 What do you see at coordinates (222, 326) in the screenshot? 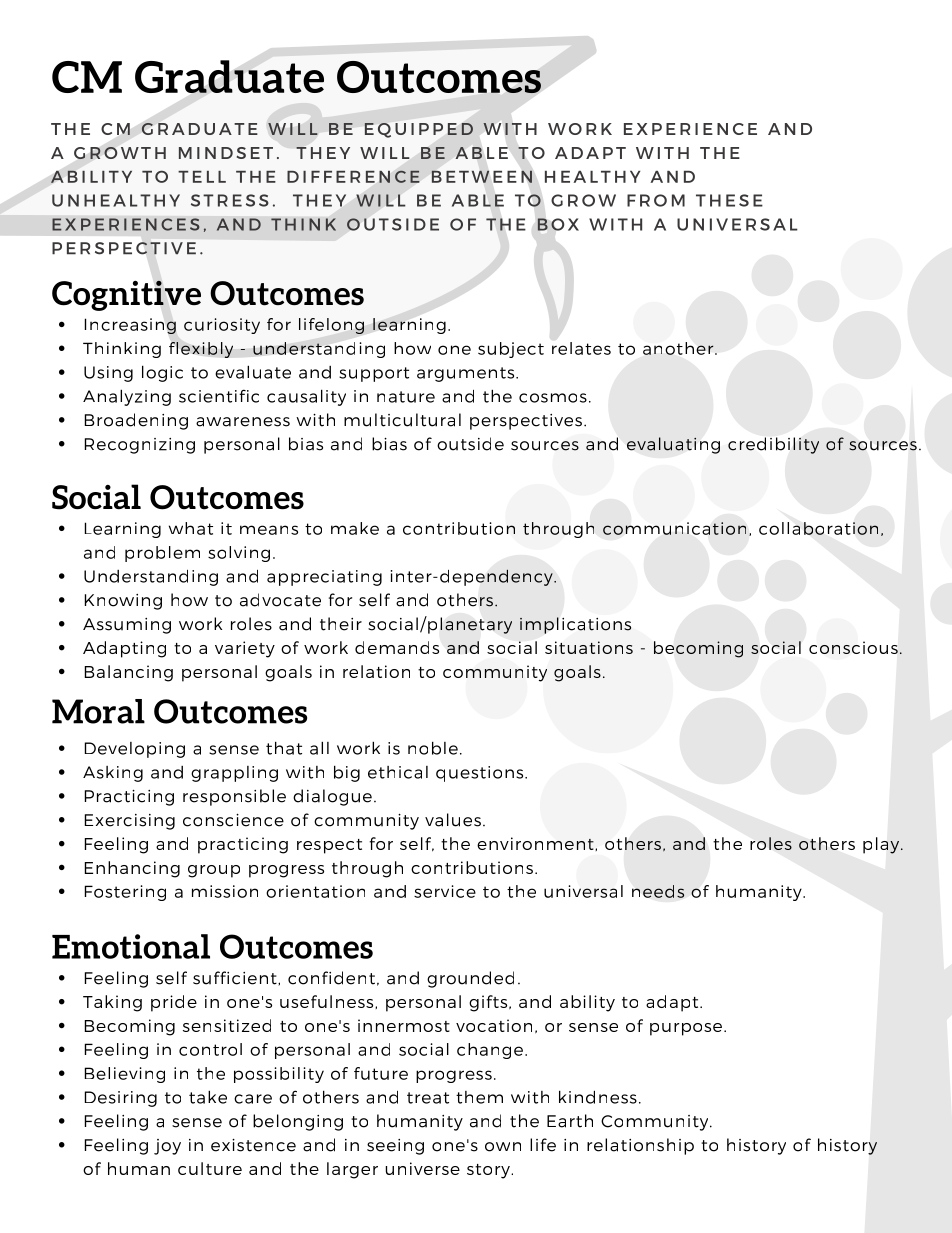
I see `curiosity` at bounding box center [222, 326].
